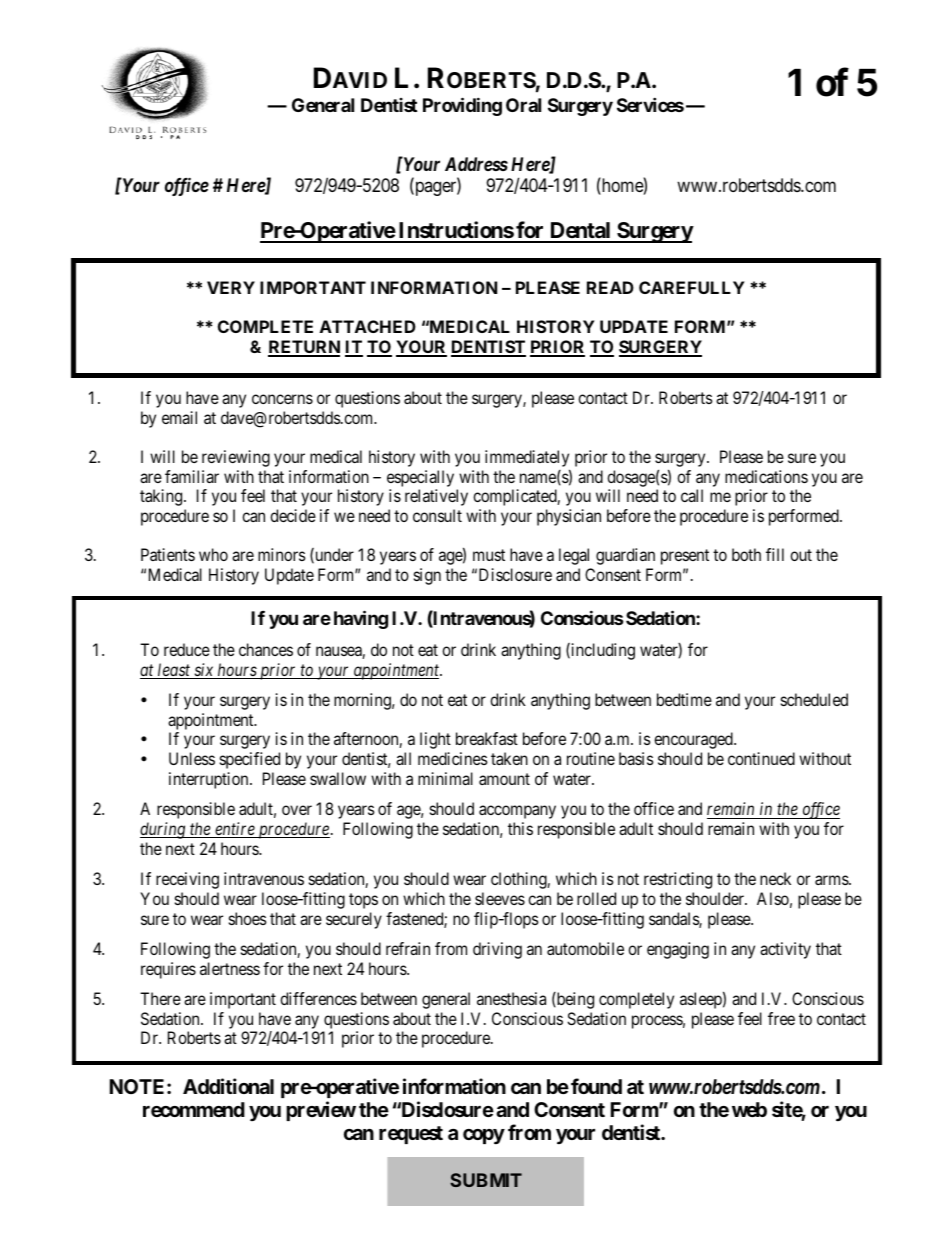 This image has width=952, height=1233. Describe the element at coordinates (775, 878) in the image. I see `neck` at that location.
